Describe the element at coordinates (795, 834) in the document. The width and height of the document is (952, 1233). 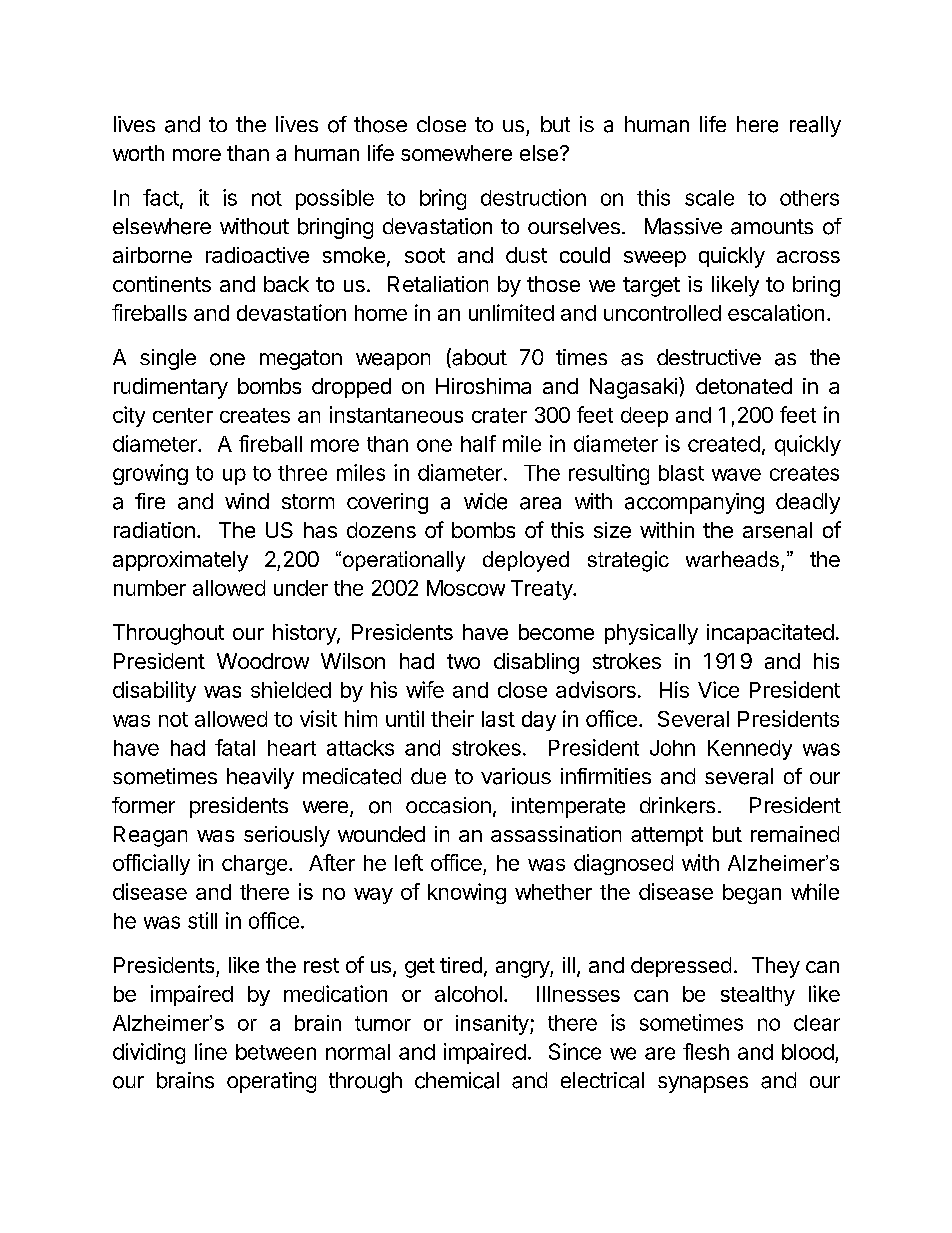
I see `remained` at that location.
